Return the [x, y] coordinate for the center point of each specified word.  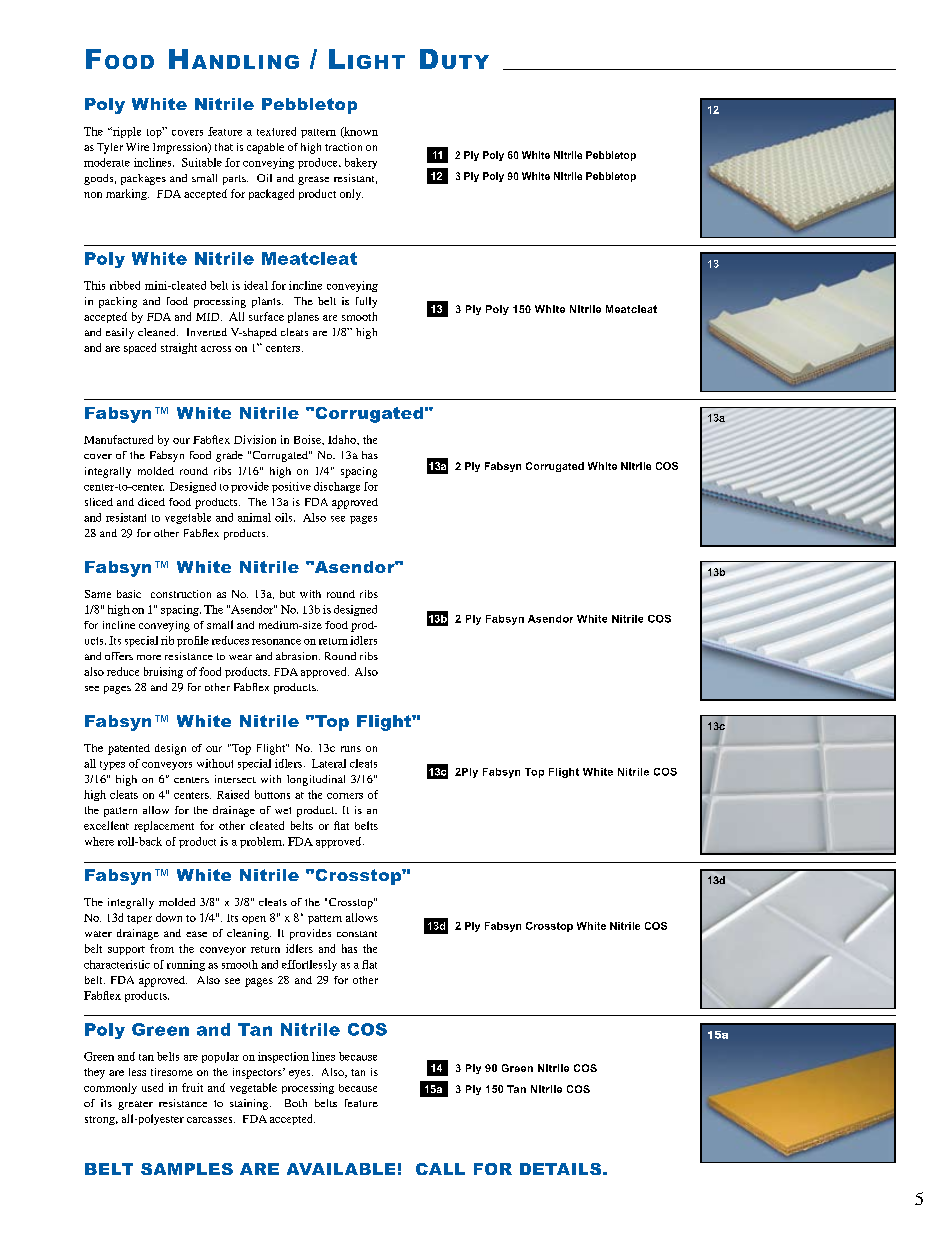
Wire [137, 147]
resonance [276, 642]
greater [135, 1105]
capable [265, 148]
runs [351, 749]
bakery [361, 163]
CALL [440, 1169]
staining [250, 1104]
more [149, 657]
